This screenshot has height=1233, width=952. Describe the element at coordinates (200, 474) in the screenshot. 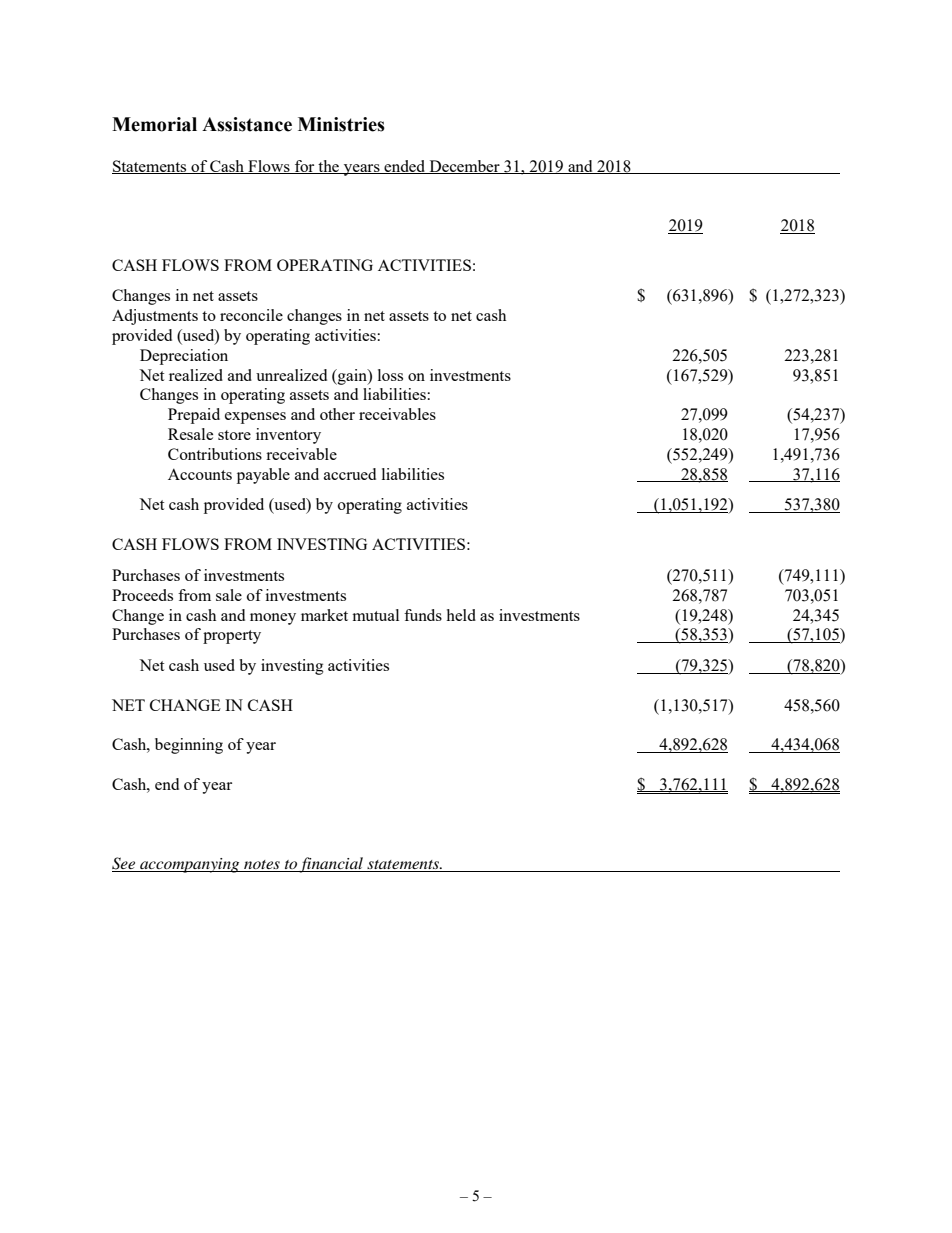

I see `Accounts` at that location.
